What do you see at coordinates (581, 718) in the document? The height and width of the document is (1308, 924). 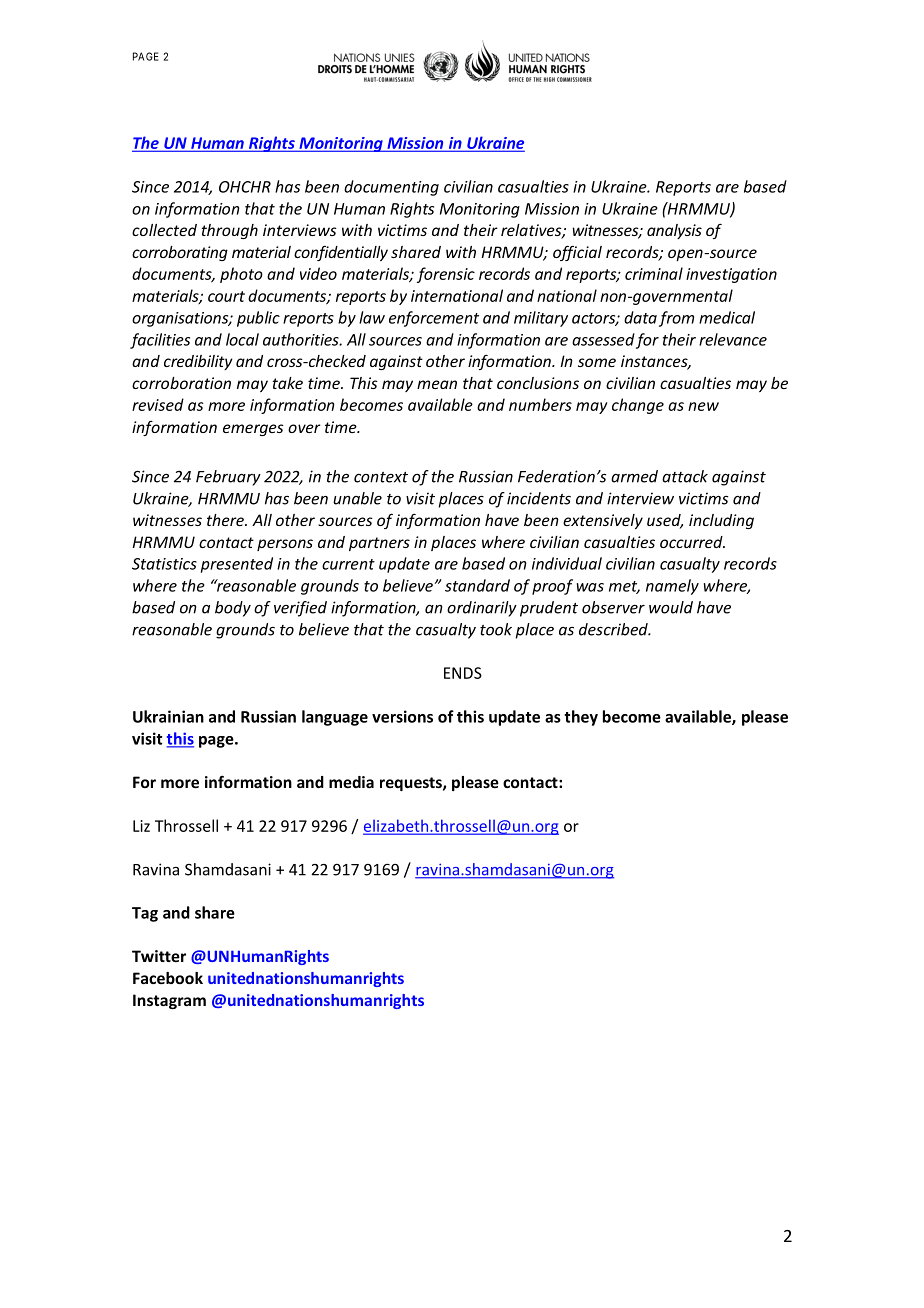 I see `they` at bounding box center [581, 718].
